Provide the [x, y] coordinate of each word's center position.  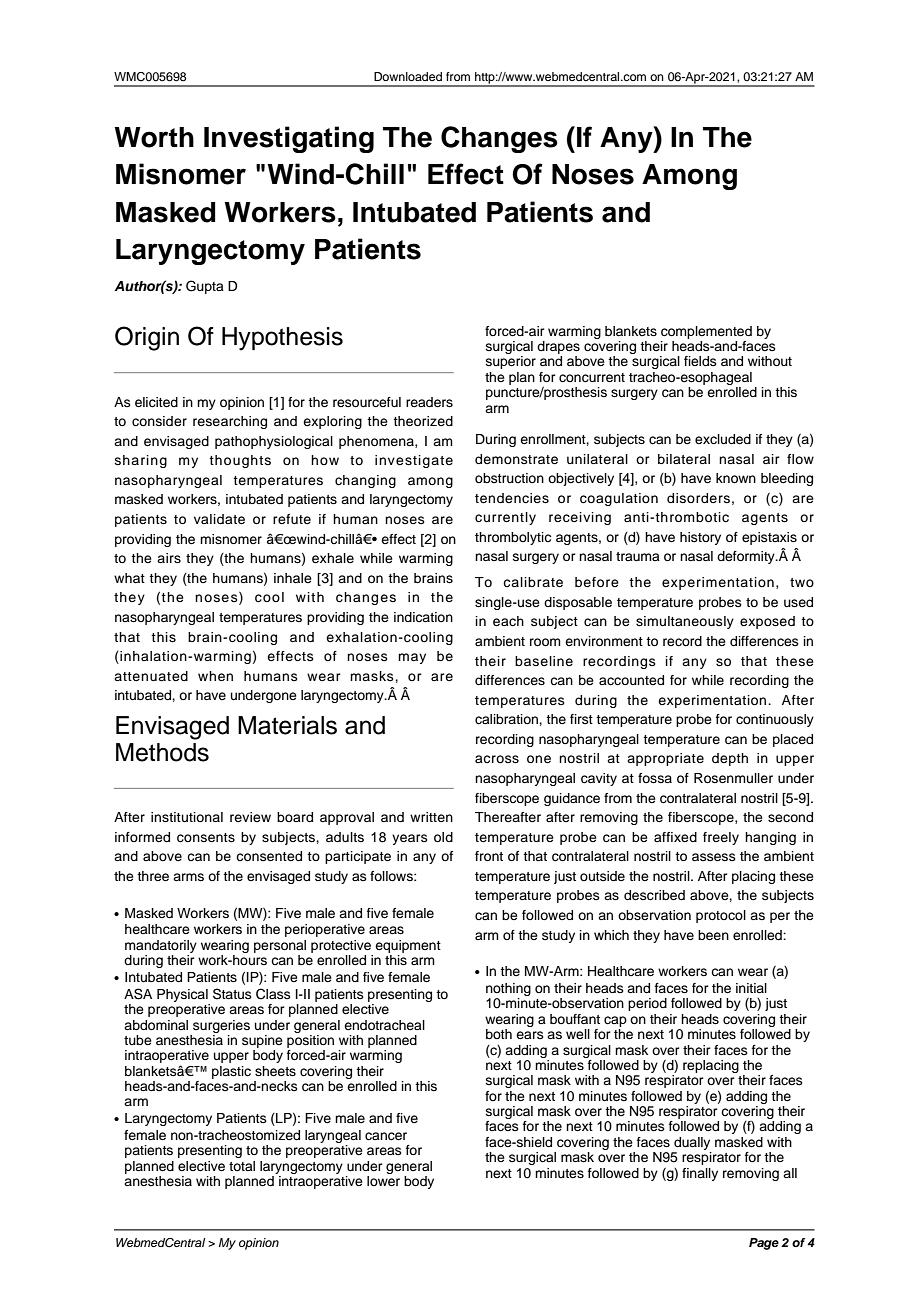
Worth [154, 137]
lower [383, 1181]
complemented [706, 332]
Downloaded [408, 76]
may [412, 658]
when [215, 676]
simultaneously [685, 622]
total [242, 1166]
